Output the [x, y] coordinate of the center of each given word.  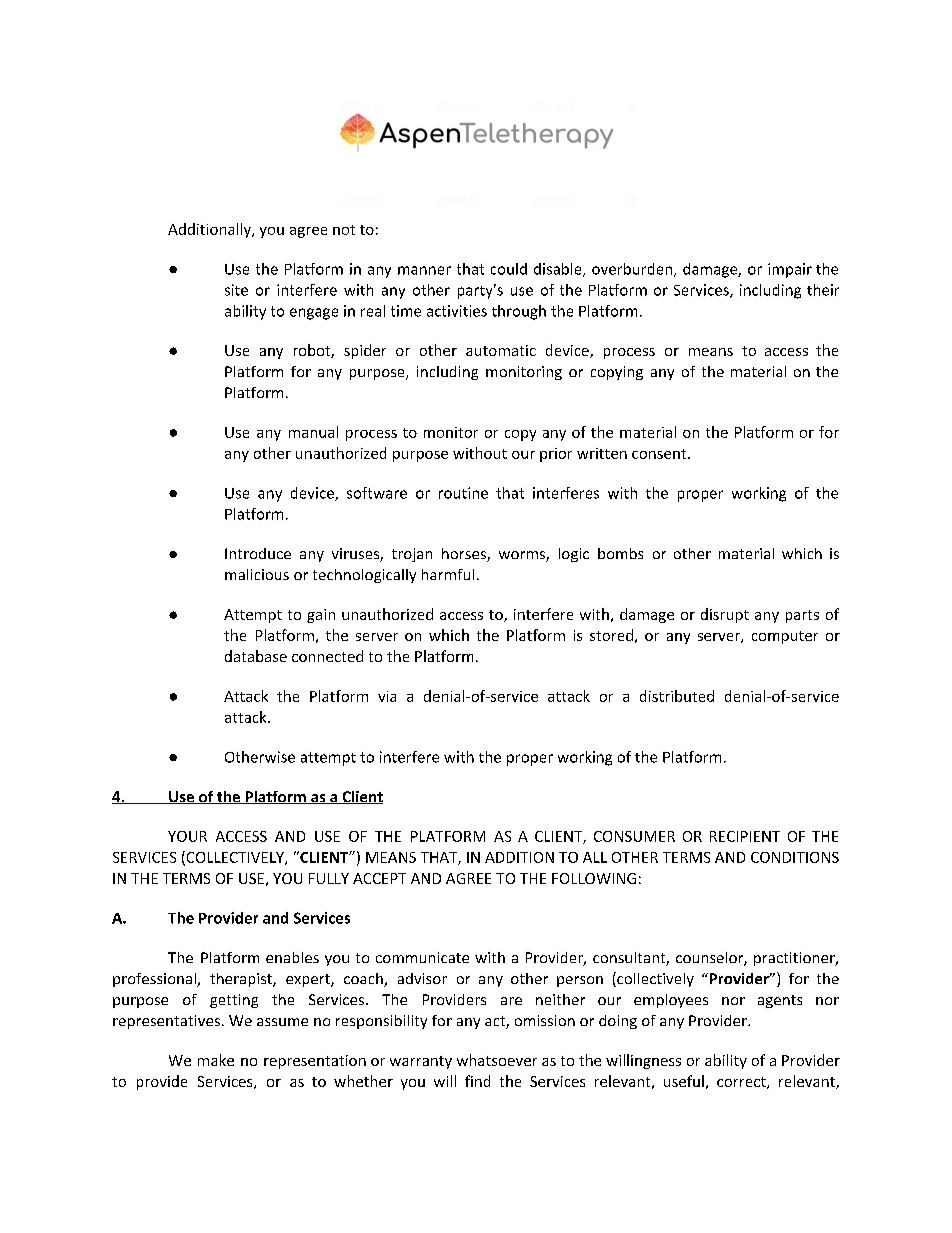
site [236, 290]
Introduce [258, 553]
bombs [620, 553]
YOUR [187, 836]
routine [463, 493]
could [509, 269]
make [216, 1060]
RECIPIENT [745, 836]
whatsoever [497, 1060]
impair [790, 270]
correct [742, 1083]
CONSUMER [634, 836]
